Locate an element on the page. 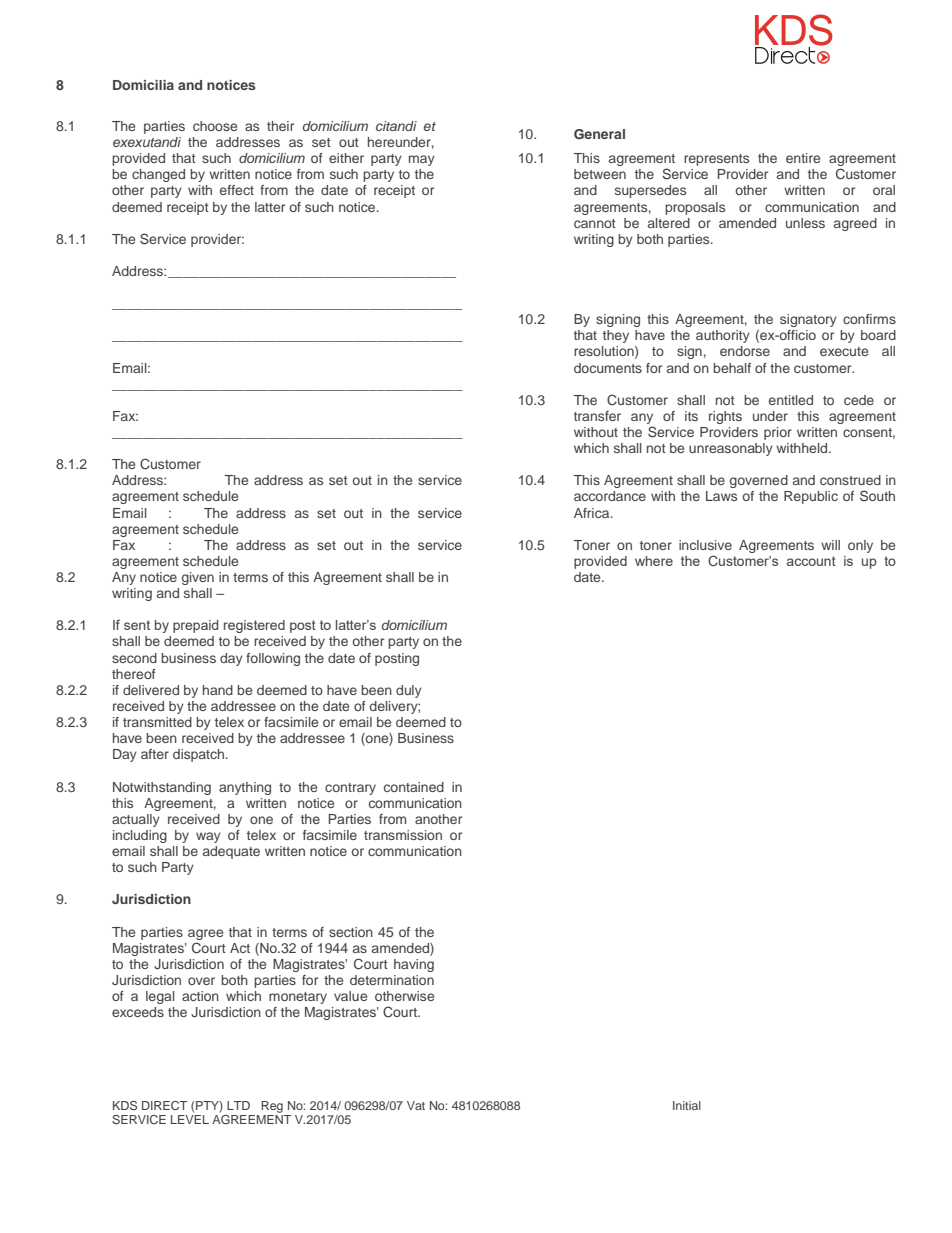  choose is located at coordinates (215, 126).
